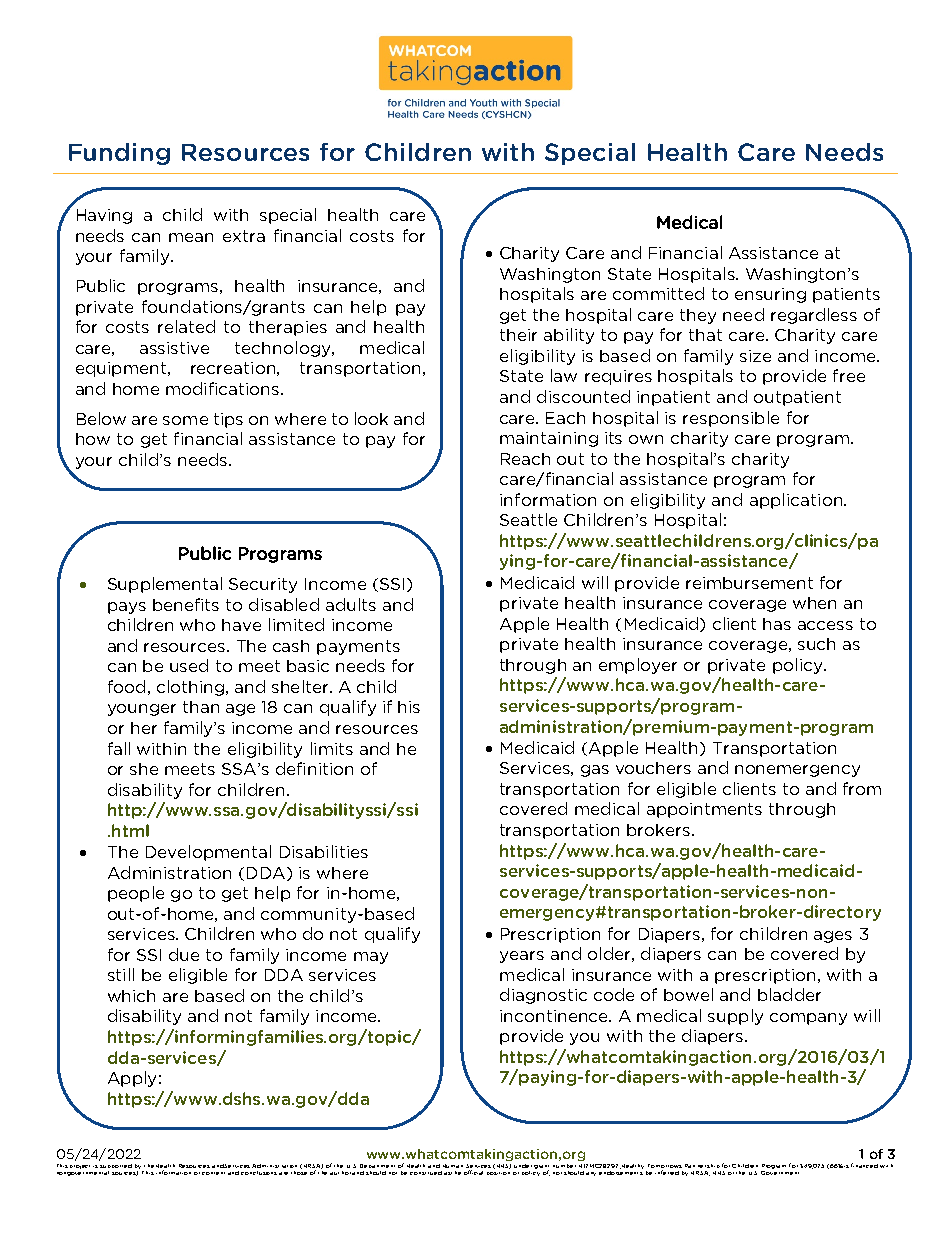 This screenshot has height=1233, width=952. I want to click on supported, so click(116, 1166).
